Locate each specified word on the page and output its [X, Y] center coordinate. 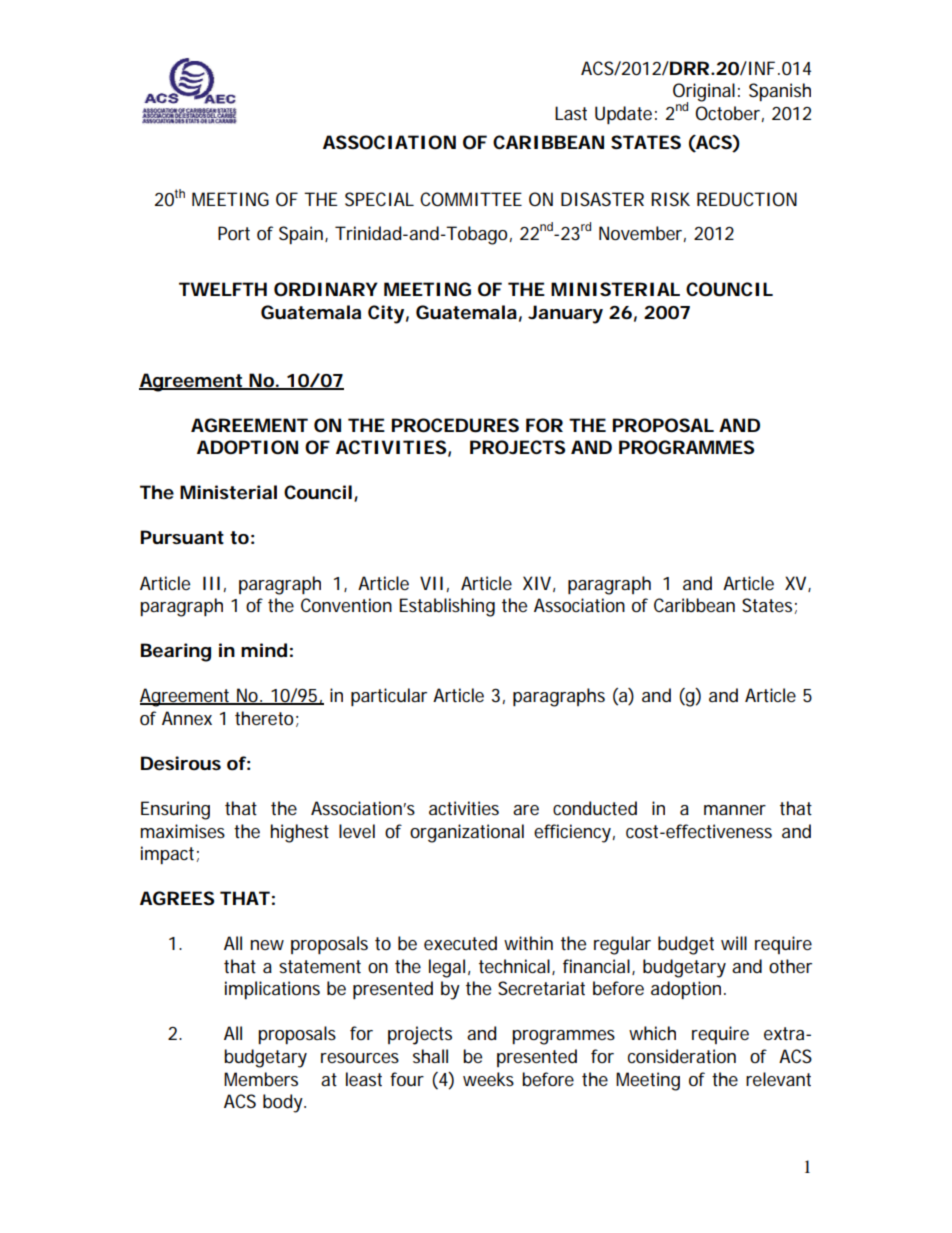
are [526, 810]
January [565, 314]
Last [571, 113]
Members [261, 1079]
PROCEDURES [455, 425]
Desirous [181, 763]
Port [234, 233]
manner [735, 810]
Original [704, 93]
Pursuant [182, 537]
